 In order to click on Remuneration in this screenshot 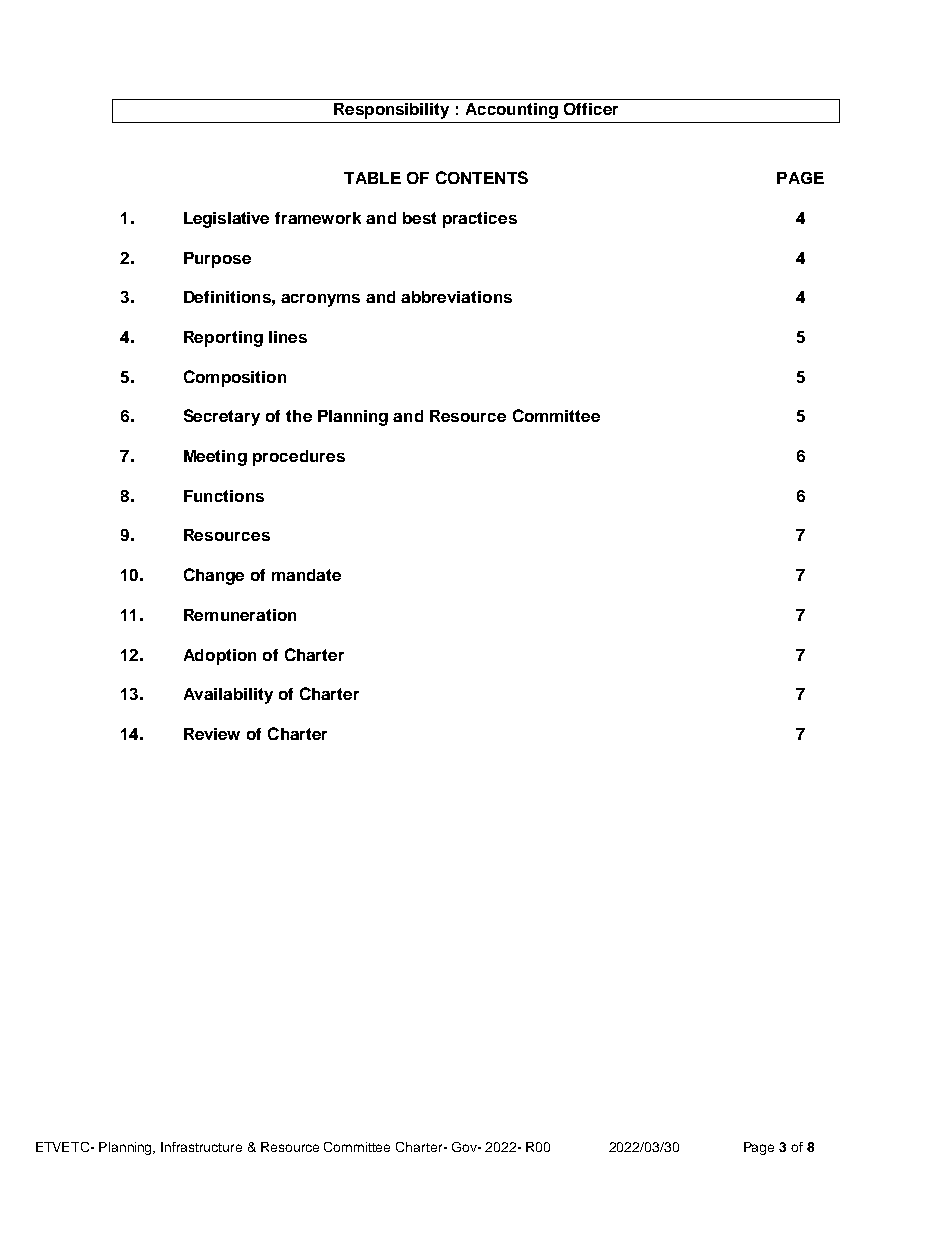, I will do `click(240, 615)`.
